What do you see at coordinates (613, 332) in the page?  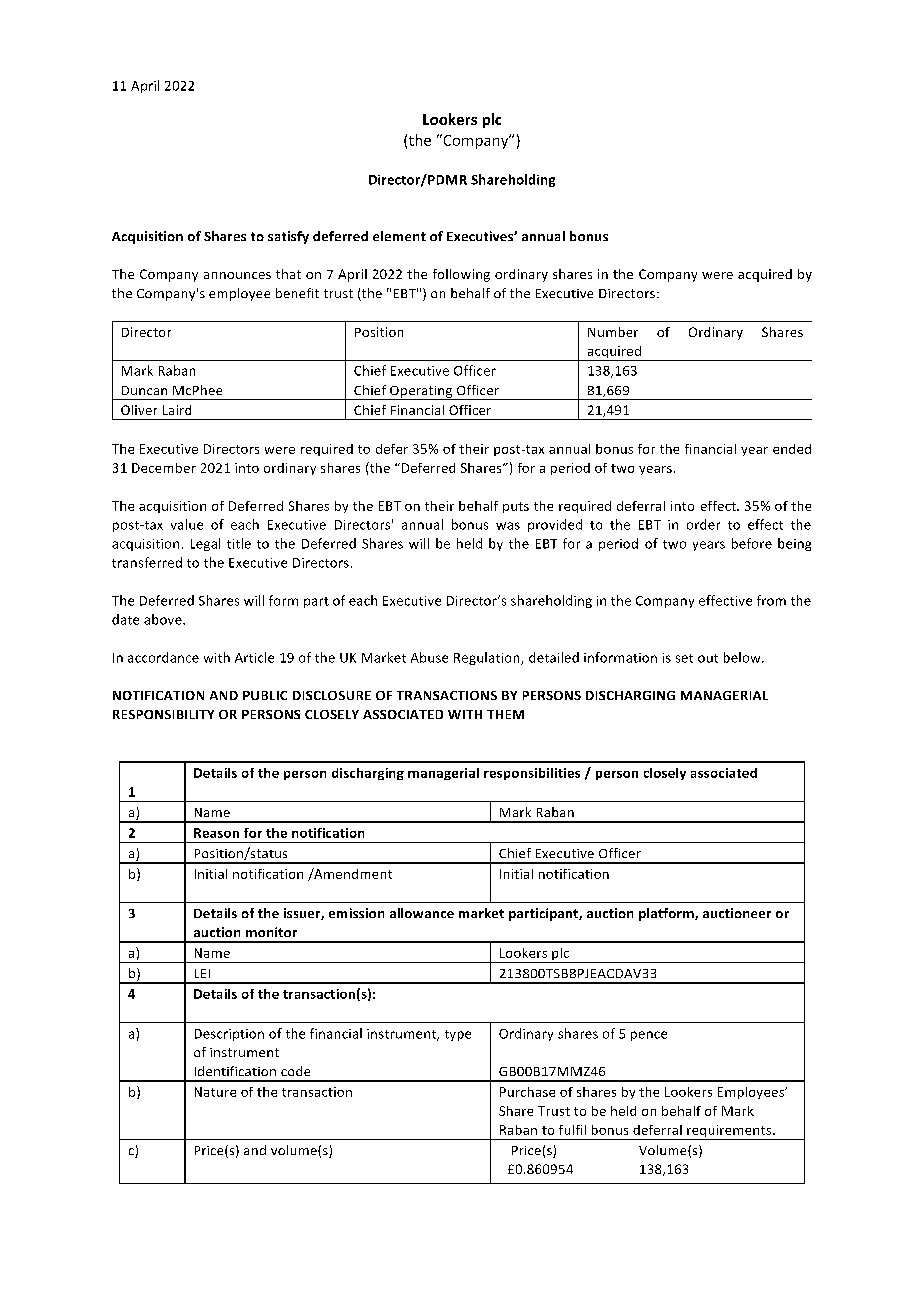 I see `Number` at bounding box center [613, 332].
